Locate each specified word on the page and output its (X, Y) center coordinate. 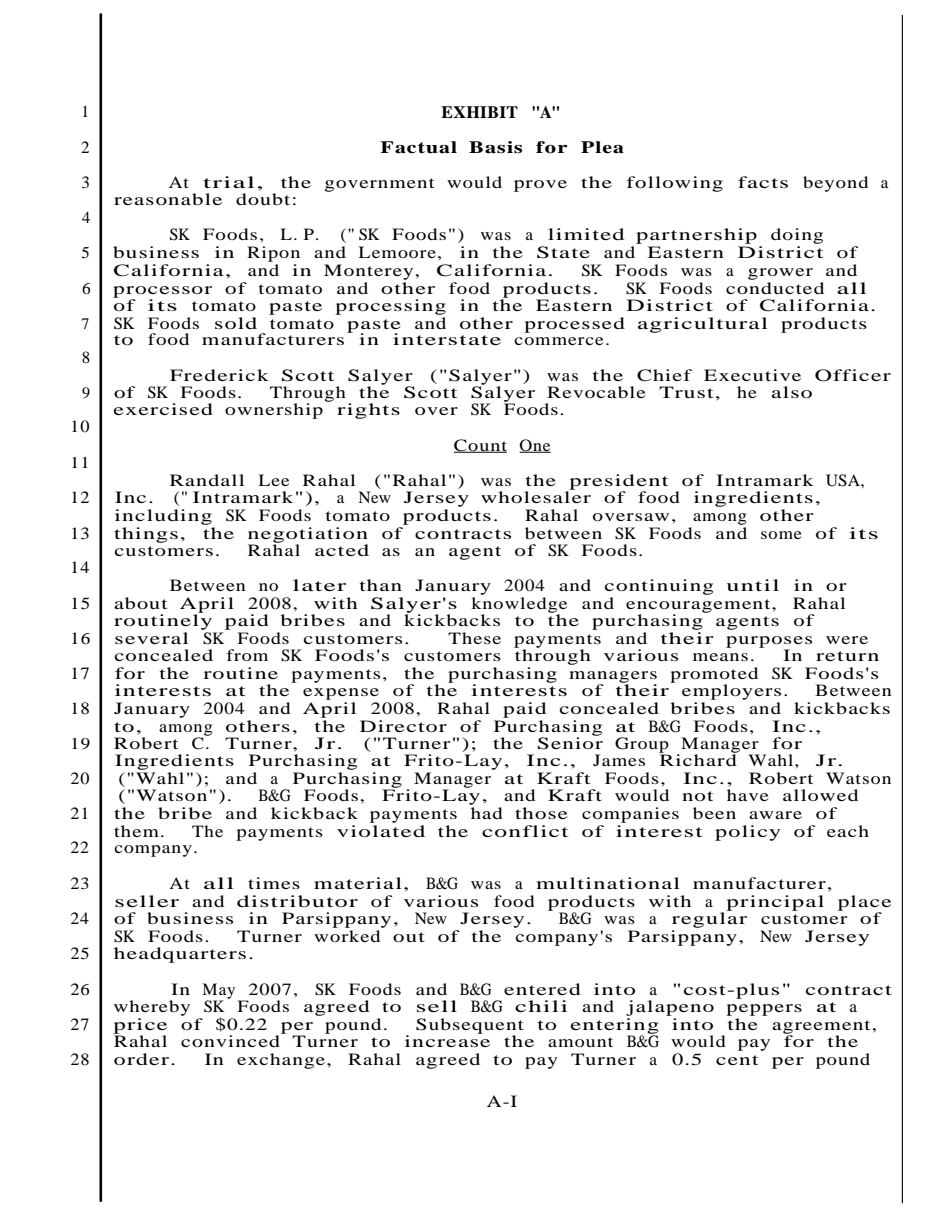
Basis (495, 147)
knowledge (519, 606)
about (140, 603)
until (753, 585)
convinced (232, 1040)
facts (763, 182)
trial (228, 182)
